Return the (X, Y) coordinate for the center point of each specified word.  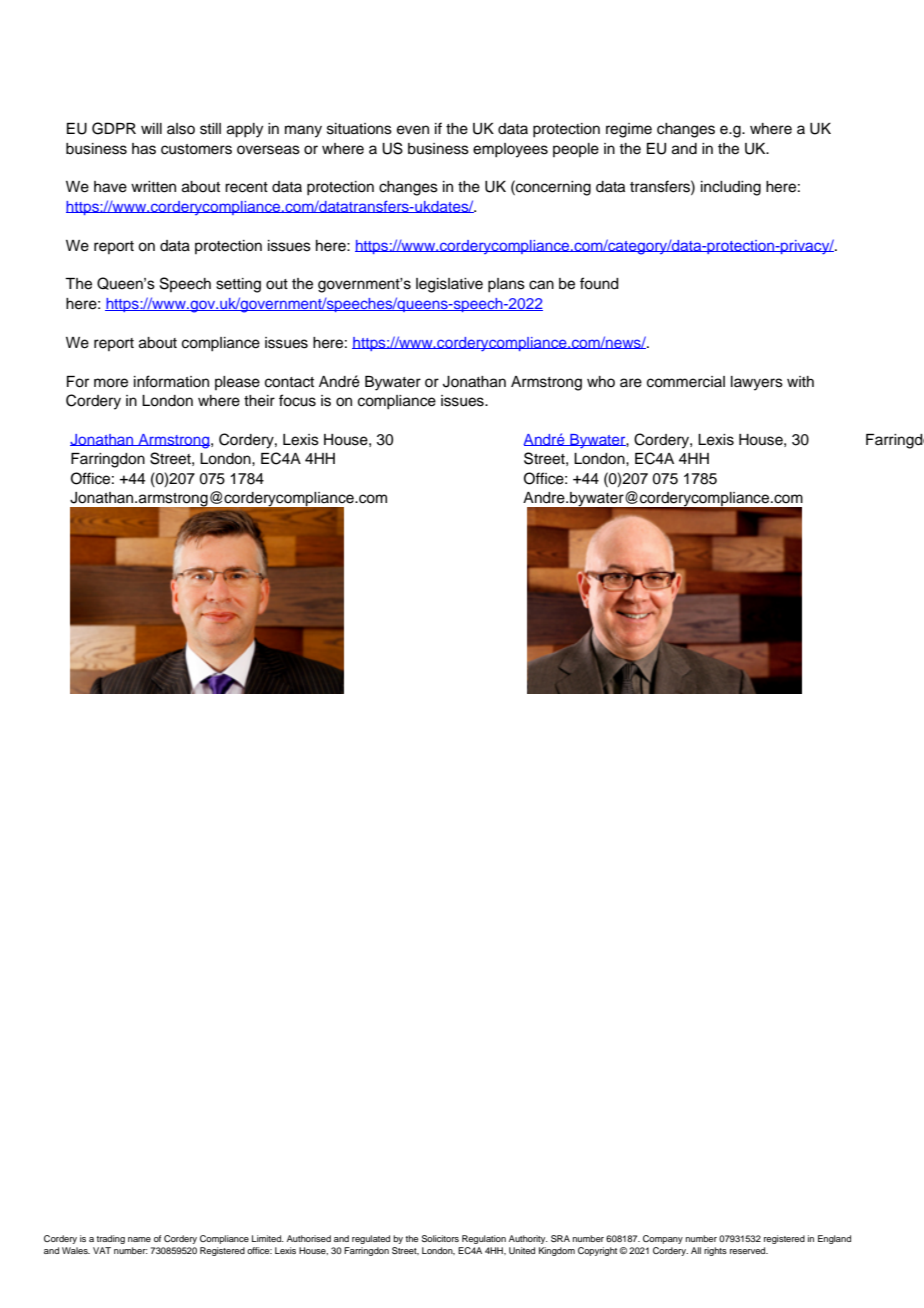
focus (297, 400)
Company (663, 1239)
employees (510, 150)
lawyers (757, 383)
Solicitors (440, 1238)
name (139, 1239)
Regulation (484, 1239)
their (259, 401)
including (731, 188)
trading (110, 1239)
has (144, 149)
